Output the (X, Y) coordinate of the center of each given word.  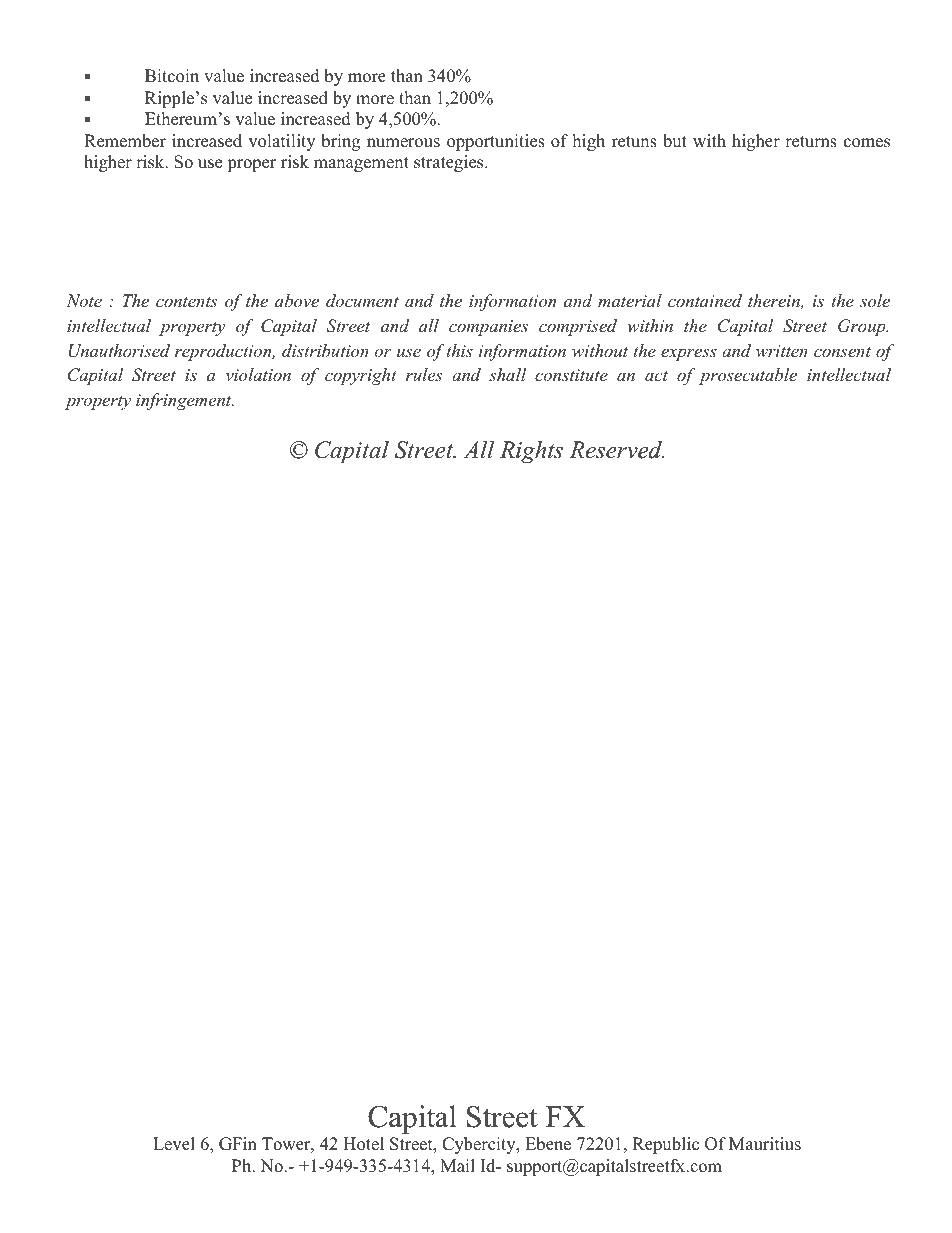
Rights (531, 452)
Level (174, 1144)
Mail (457, 1165)
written (782, 351)
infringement (185, 401)
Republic (666, 1145)
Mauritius (765, 1144)
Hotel (363, 1144)
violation (258, 374)
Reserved (617, 450)
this (460, 350)
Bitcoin (172, 76)
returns (811, 142)
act (656, 376)
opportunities (496, 142)
